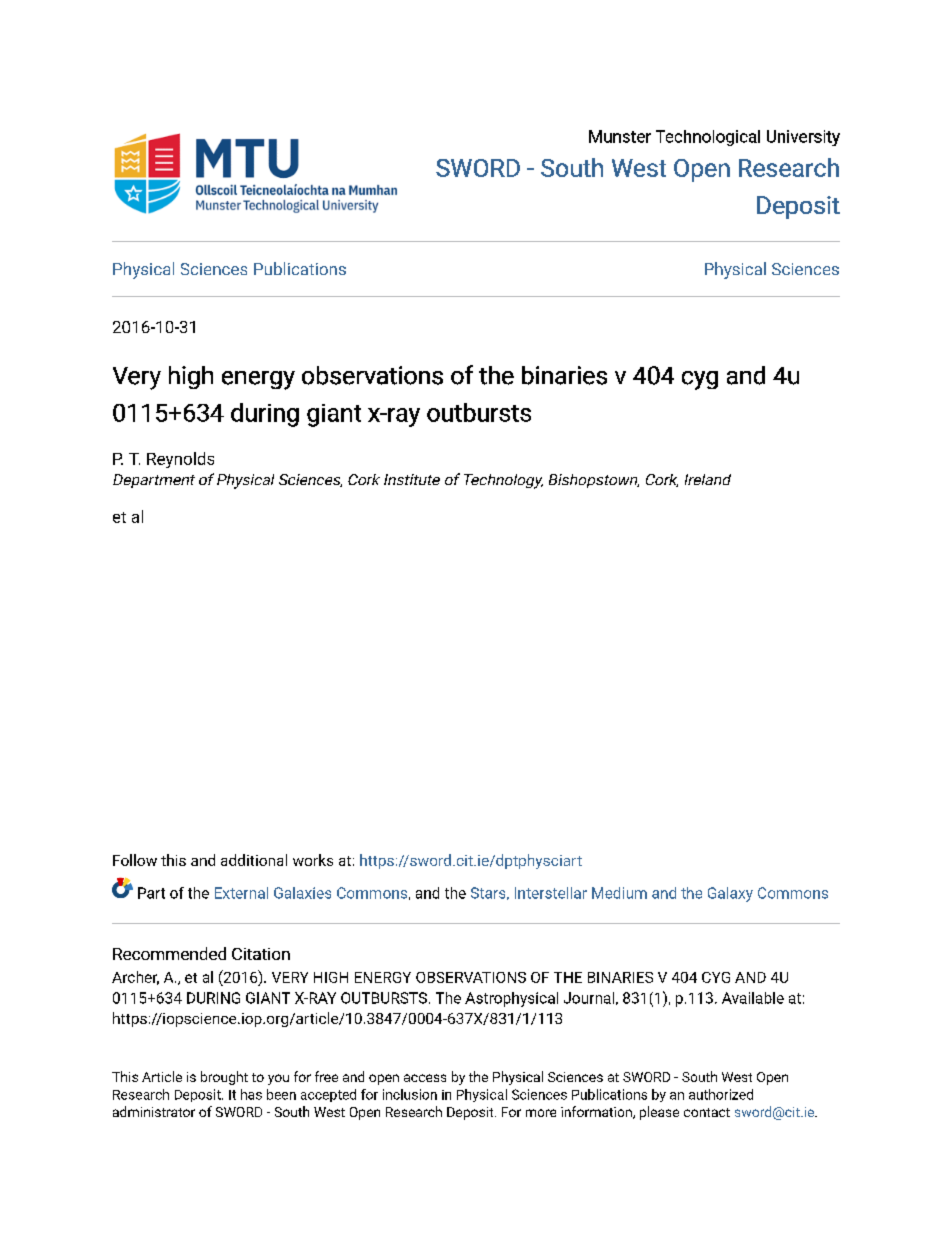  What do you see at coordinates (224, 1078) in the page?
I see `brought` at bounding box center [224, 1078].
